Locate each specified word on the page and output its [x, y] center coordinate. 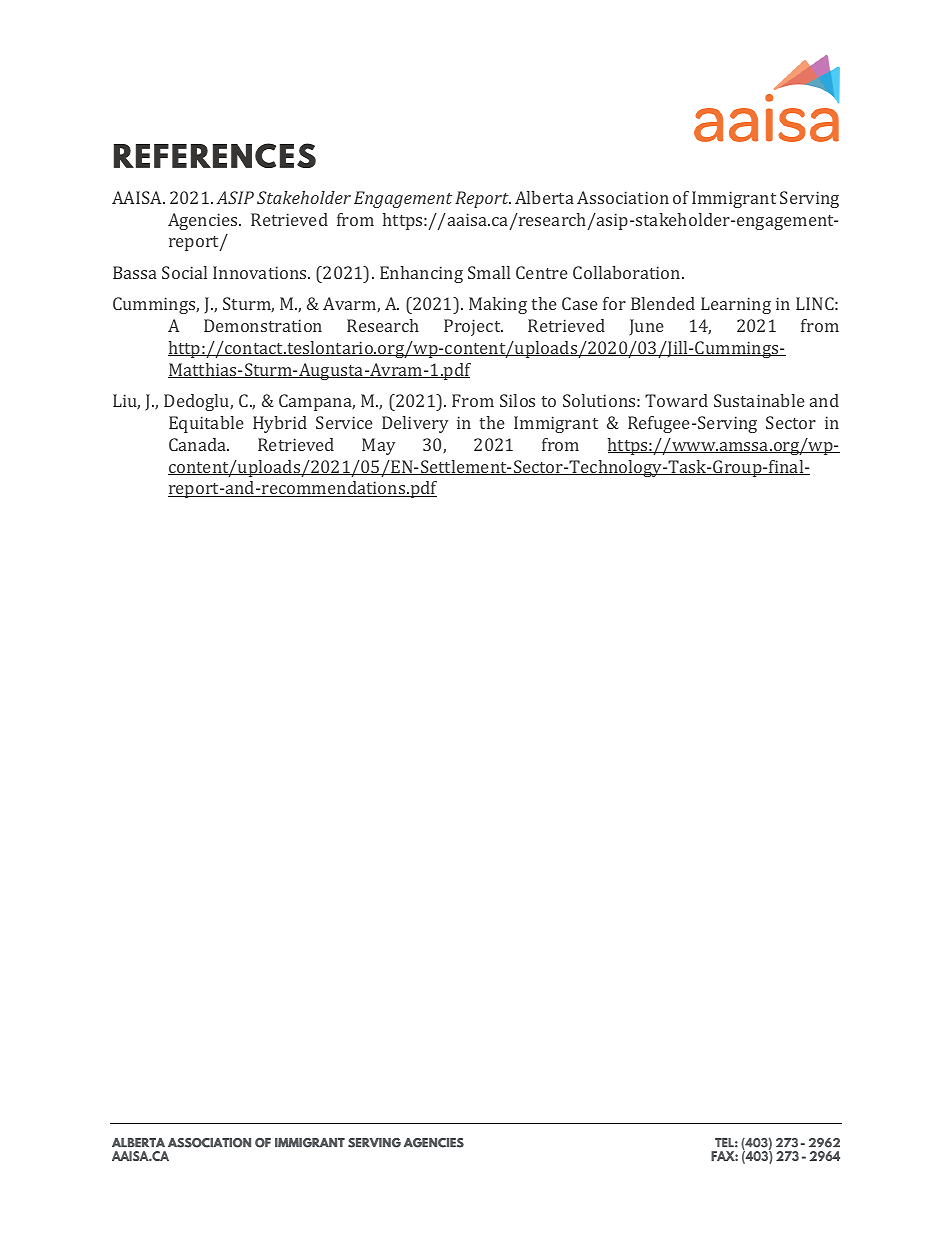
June [646, 327]
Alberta [544, 197]
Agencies [204, 221]
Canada [199, 444]
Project [473, 327]
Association [623, 197]
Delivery [415, 424]
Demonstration [263, 325]
